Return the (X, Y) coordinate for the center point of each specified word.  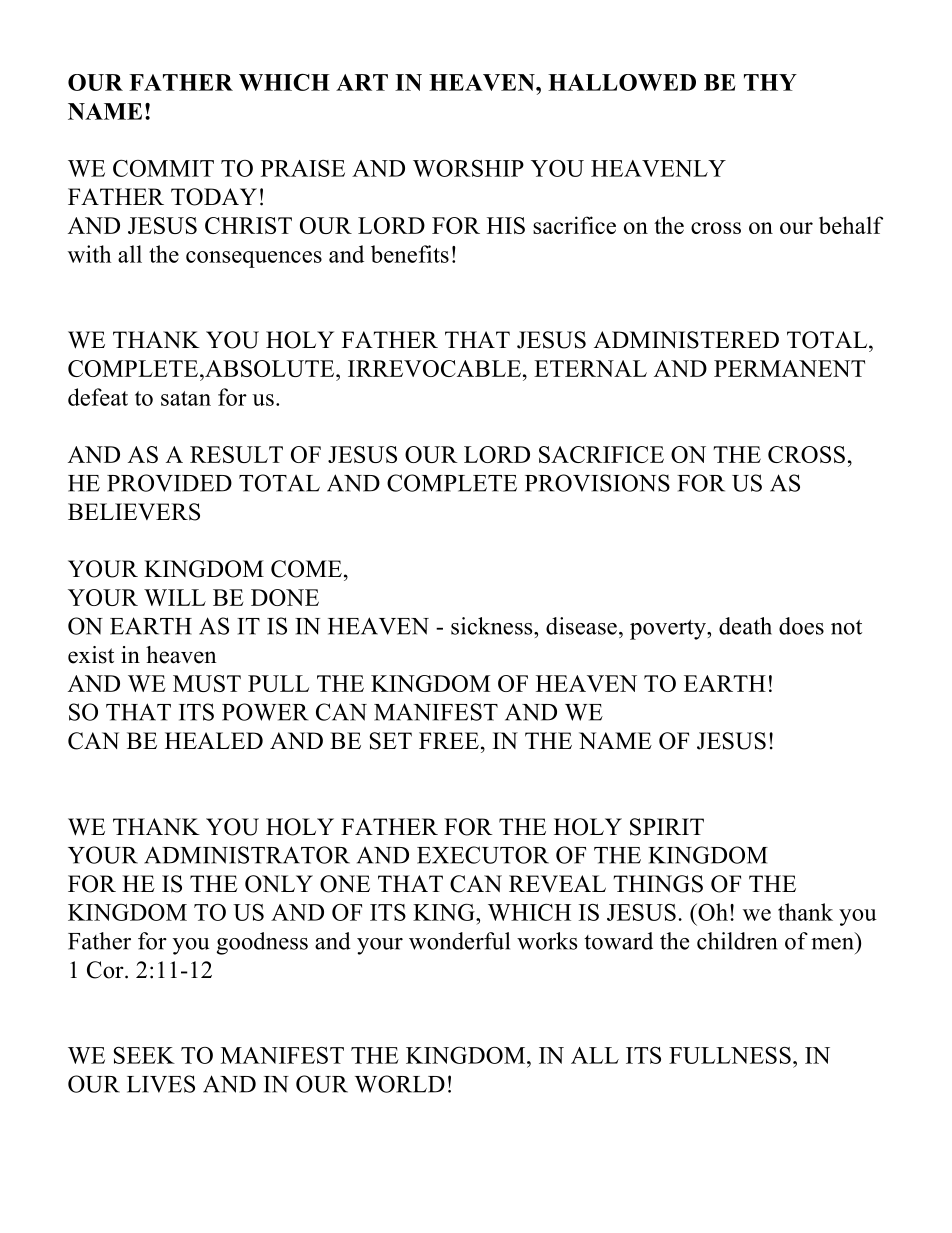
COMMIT (163, 168)
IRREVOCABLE (434, 368)
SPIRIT (667, 827)
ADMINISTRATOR (247, 855)
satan (186, 398)
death (745, 626)
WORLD (400, 1084)
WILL (175, 597)
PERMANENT (789, 368)
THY (770, 82)
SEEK (144, 1055)
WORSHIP (468, 168)
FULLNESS (730, 1055)
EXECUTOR (483, 855)
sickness (493, 626)
